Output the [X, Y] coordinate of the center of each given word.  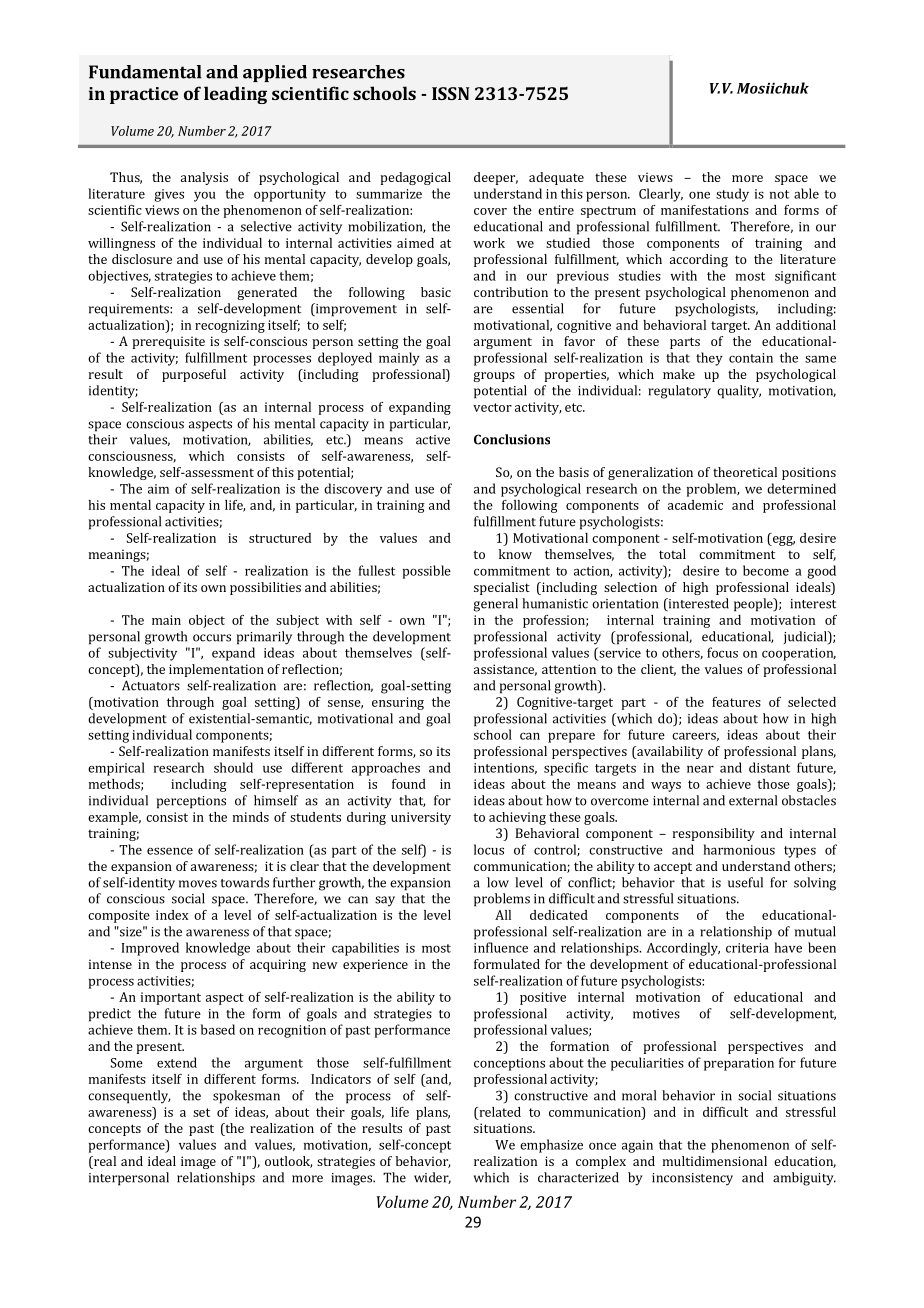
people [754, 605]
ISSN [451, 93]
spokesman [246, 1097]
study [732, 195]
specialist [502, 588]
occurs [212, 638]
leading [235, 95]
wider [432, 1178]
